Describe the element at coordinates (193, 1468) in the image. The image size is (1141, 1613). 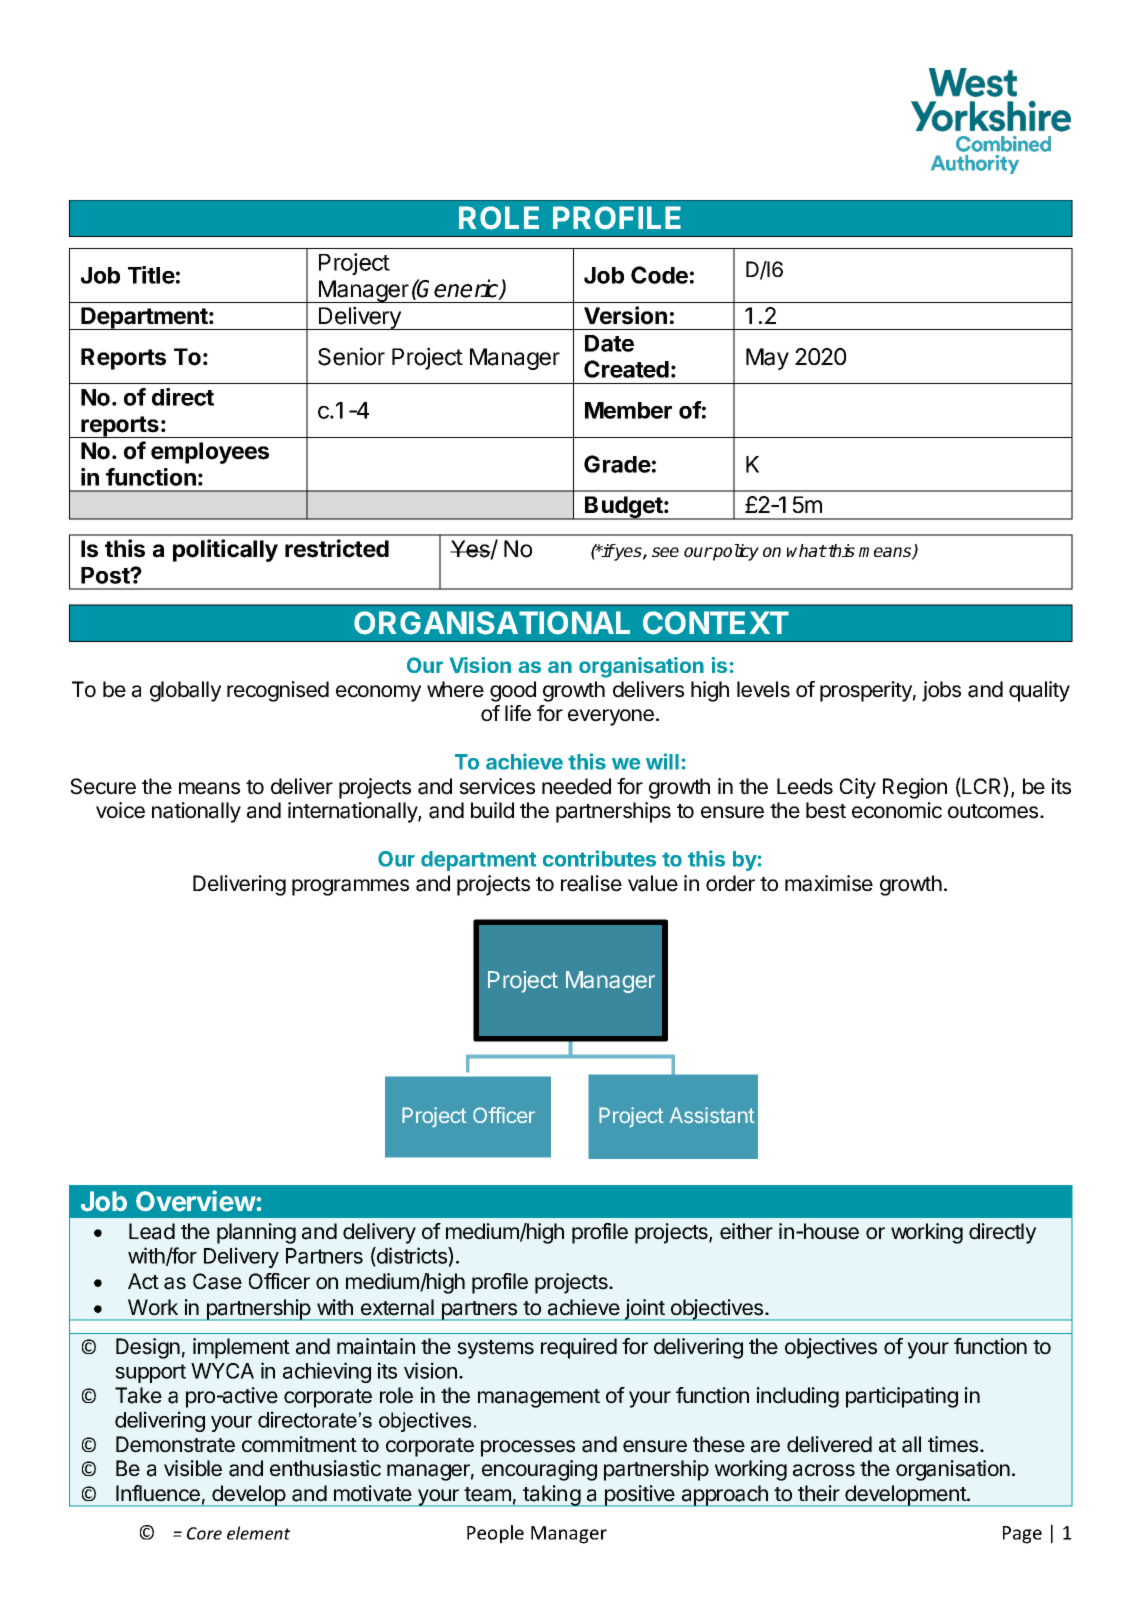
I see `visible` at that location.
